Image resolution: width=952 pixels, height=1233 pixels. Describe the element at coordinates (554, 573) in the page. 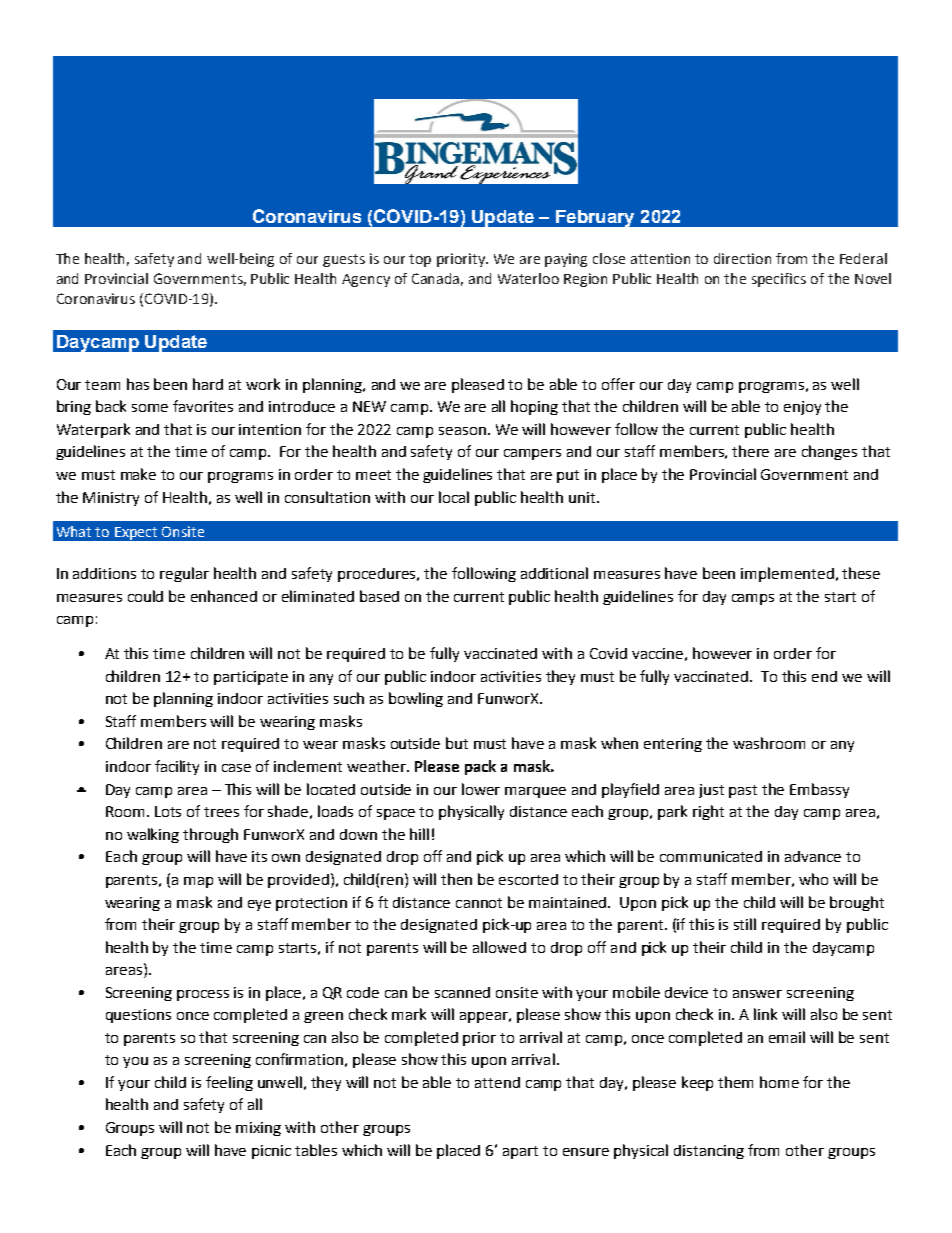

I see `additional` at that location.
